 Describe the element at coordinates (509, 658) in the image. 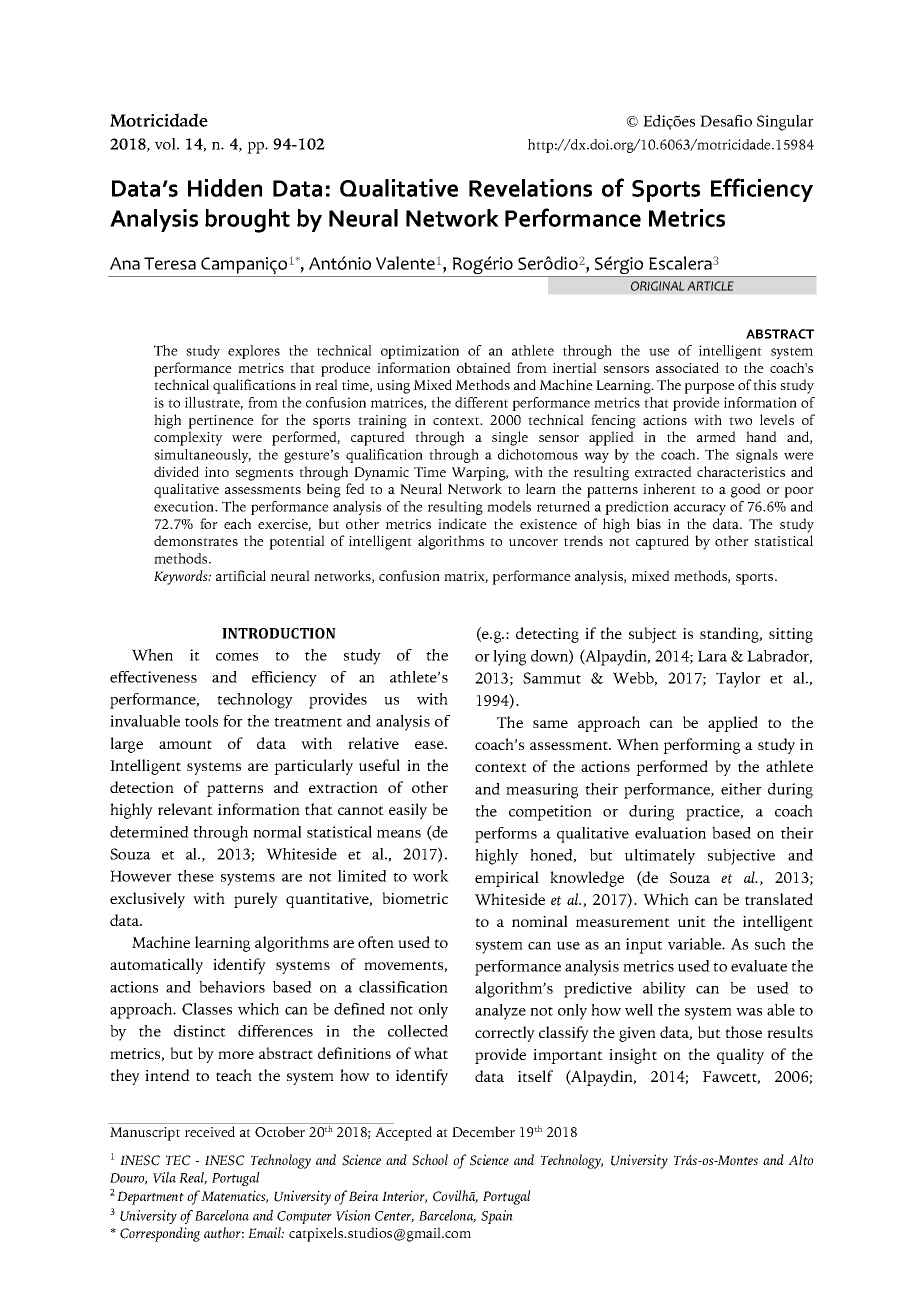

I see `lying` at that location.
